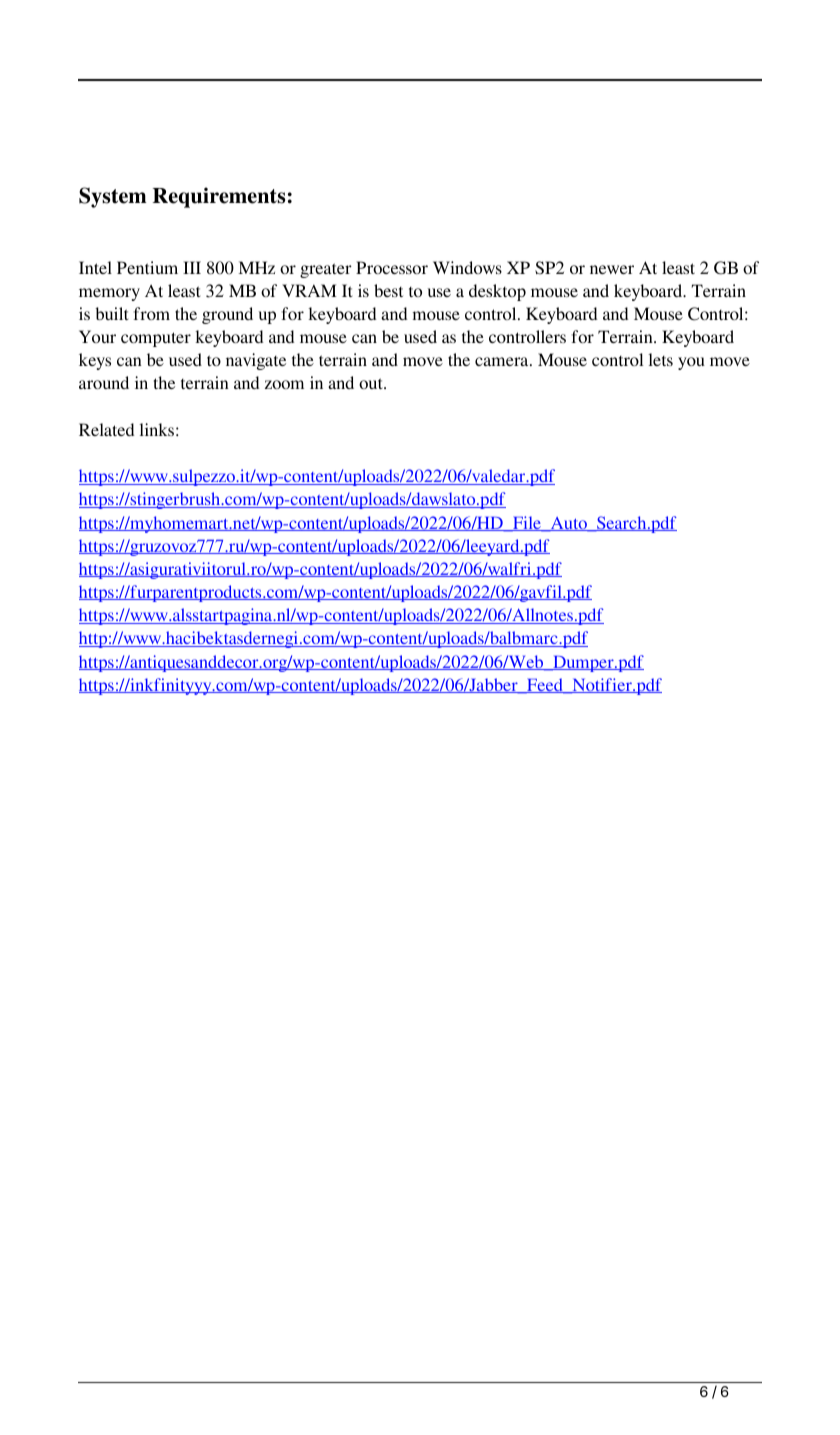 The width and height of the image is (840, 1435). What do you see at coordinates (147, 267) in the image?
I see `Pentium` at bounding box center [147, 267].
